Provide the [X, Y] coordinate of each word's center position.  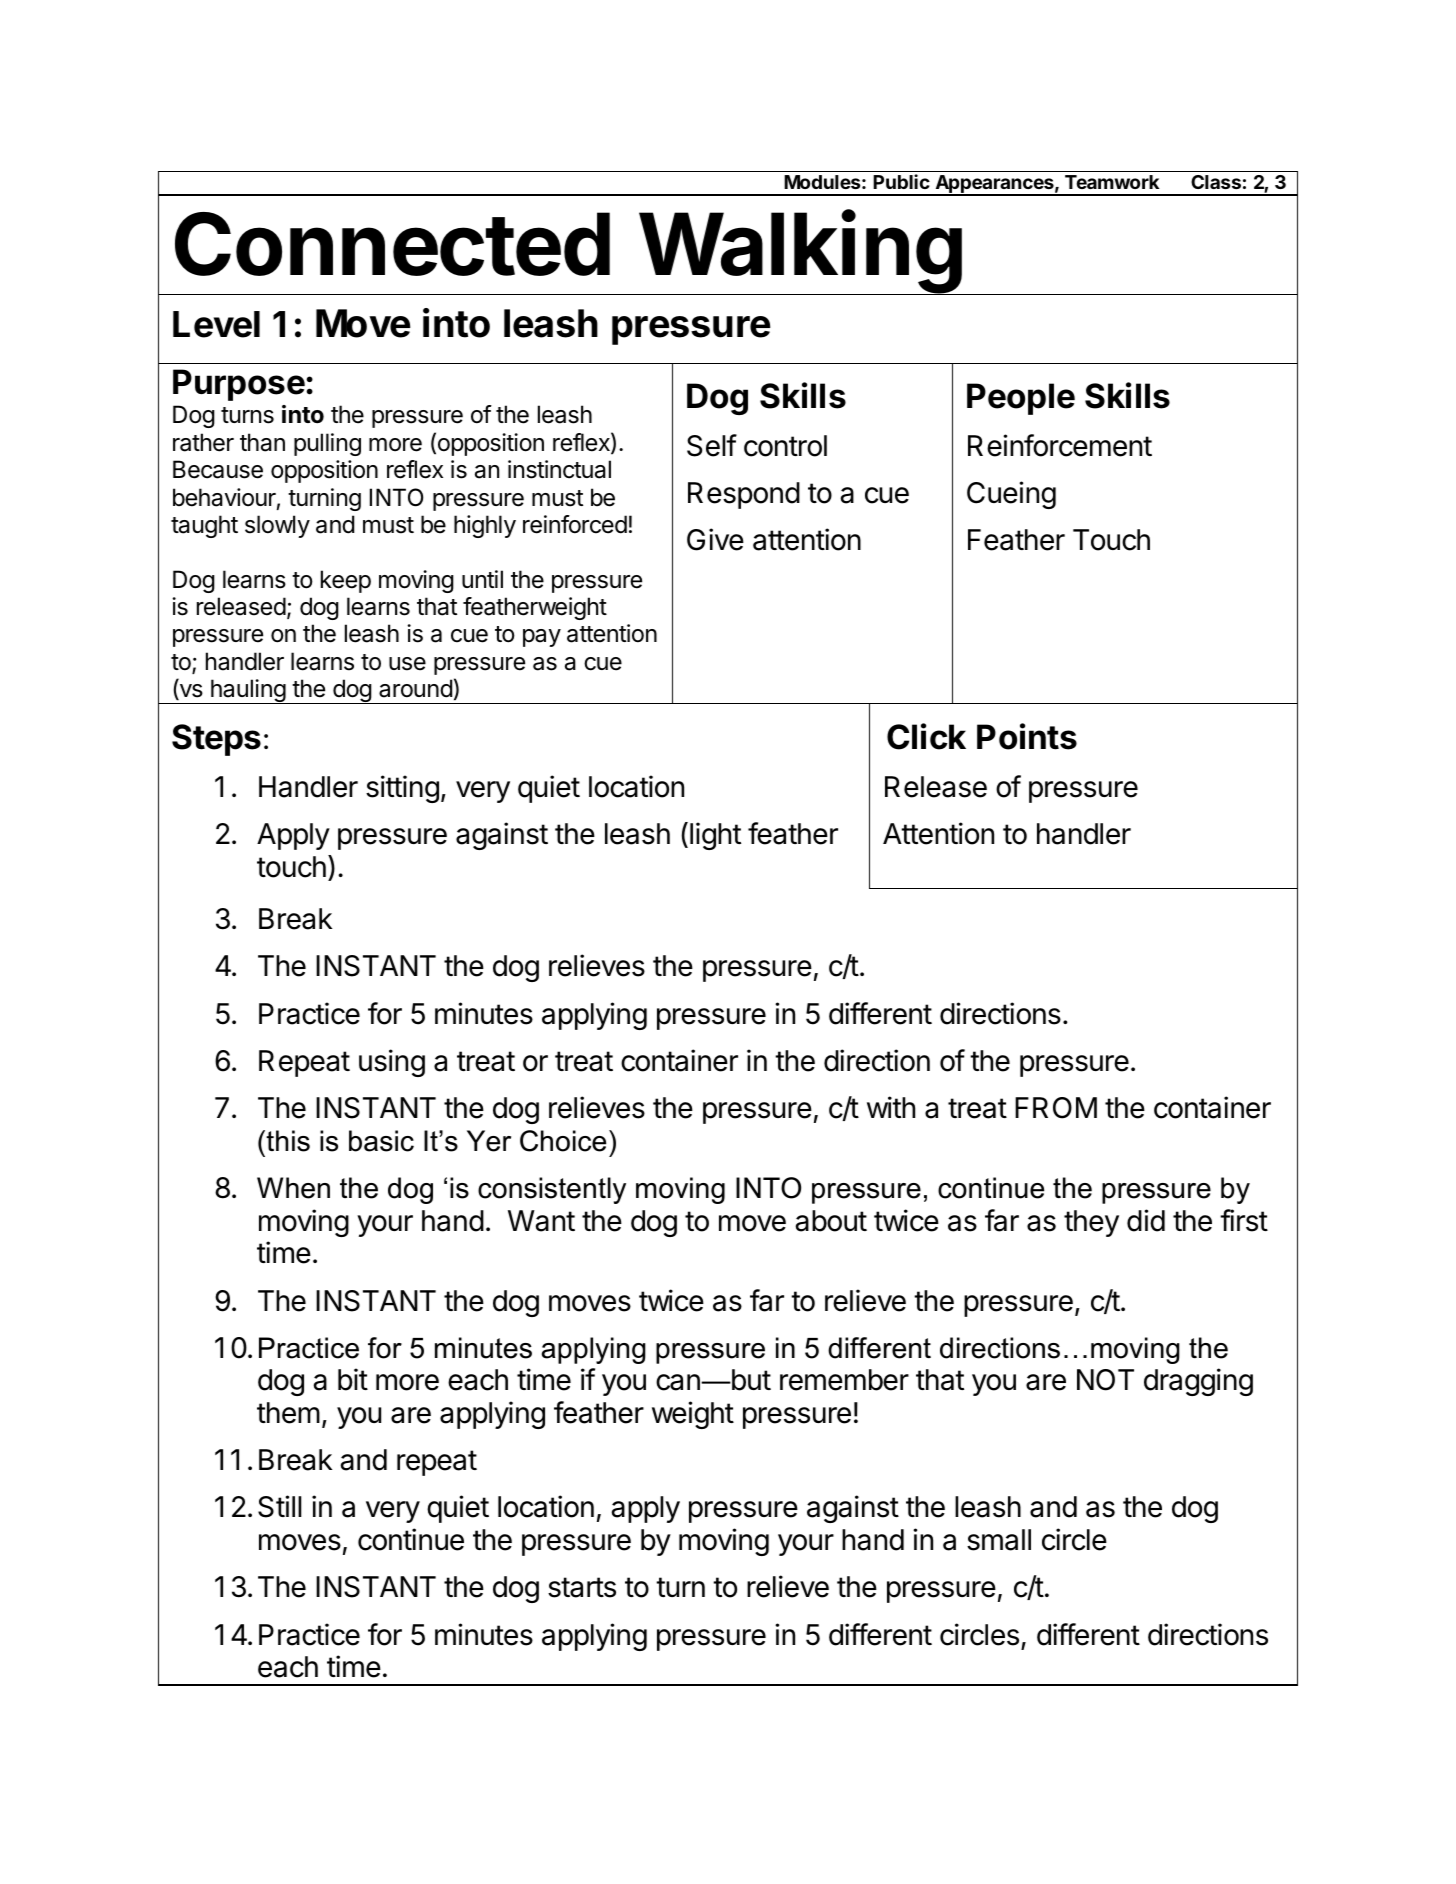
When [293, 1188]
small [999, 1540]
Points [1027, 736]
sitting [402, 789]
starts [582, 1587]
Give [715, 539]
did [1146, 1220]
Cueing [1011, 495]
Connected [392, 244]
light [715, 836]
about [831, 1221]
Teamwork [1112, 182]
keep [346, 581]
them [288, 1413]
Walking [800, 253]
